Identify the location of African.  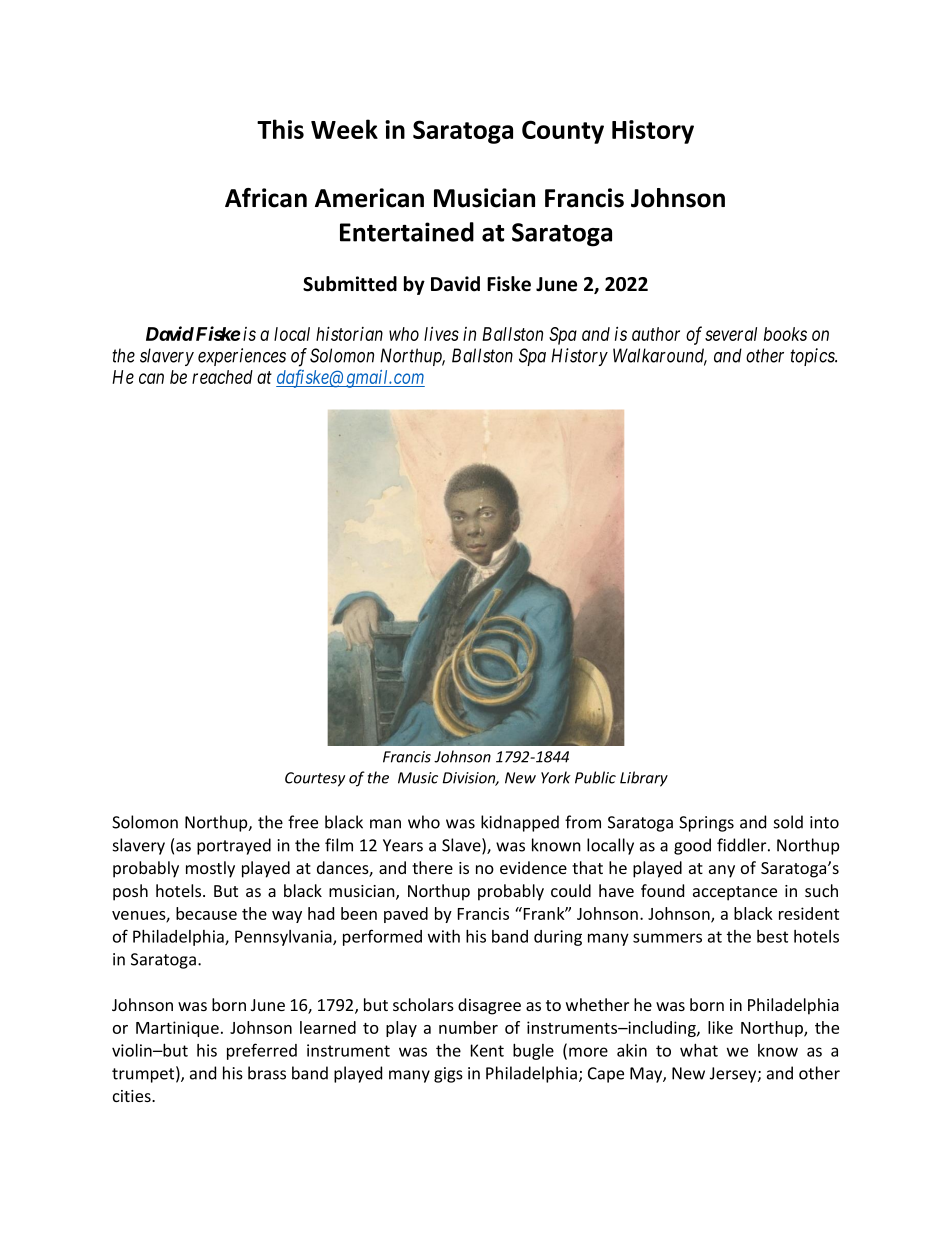
(266, 198).
